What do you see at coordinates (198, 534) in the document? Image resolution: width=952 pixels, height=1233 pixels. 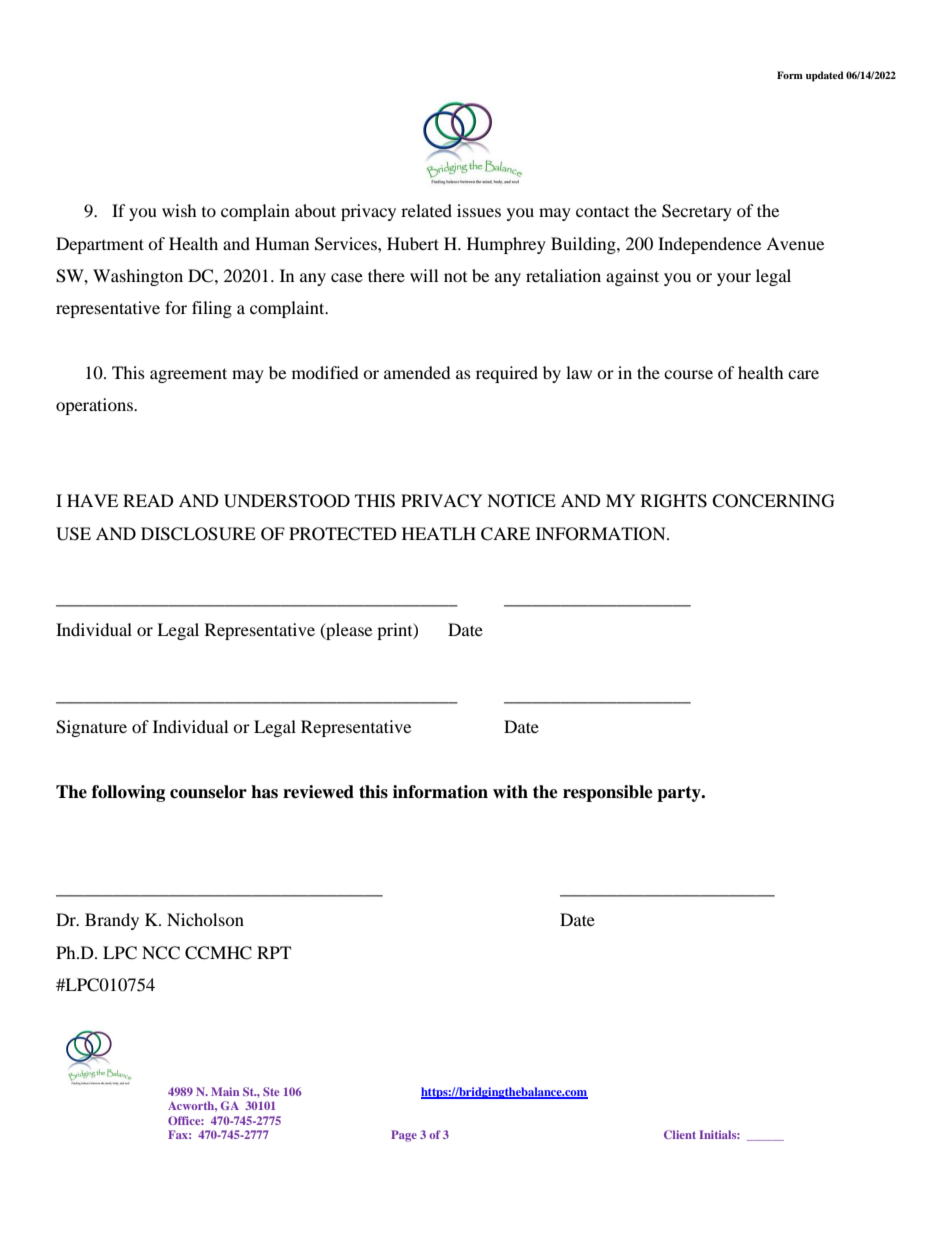 I see `DISCLOSURE` at bounding box center [198, 534].
